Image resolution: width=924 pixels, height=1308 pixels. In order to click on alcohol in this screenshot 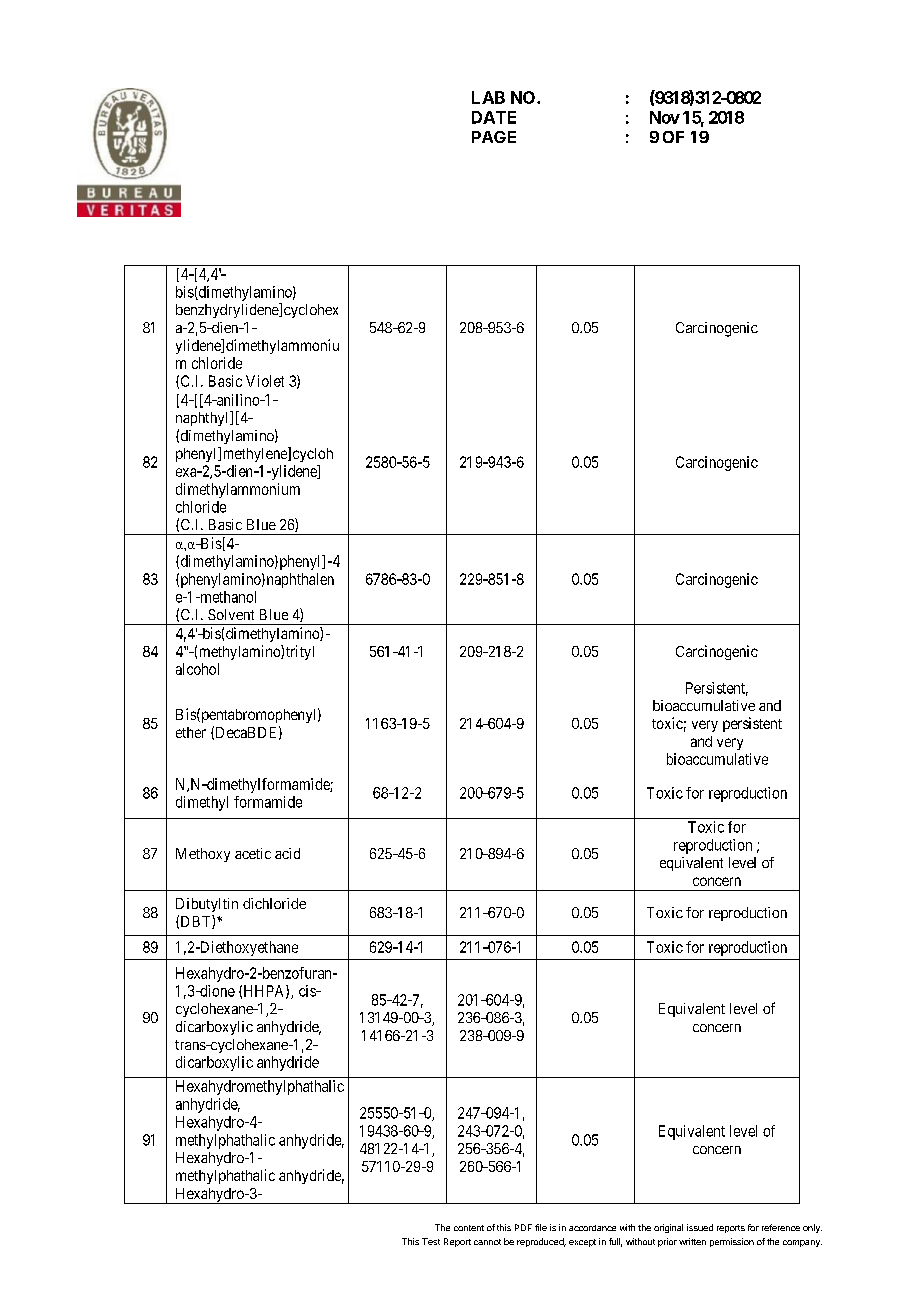, I will do `click(197, 669)`.
